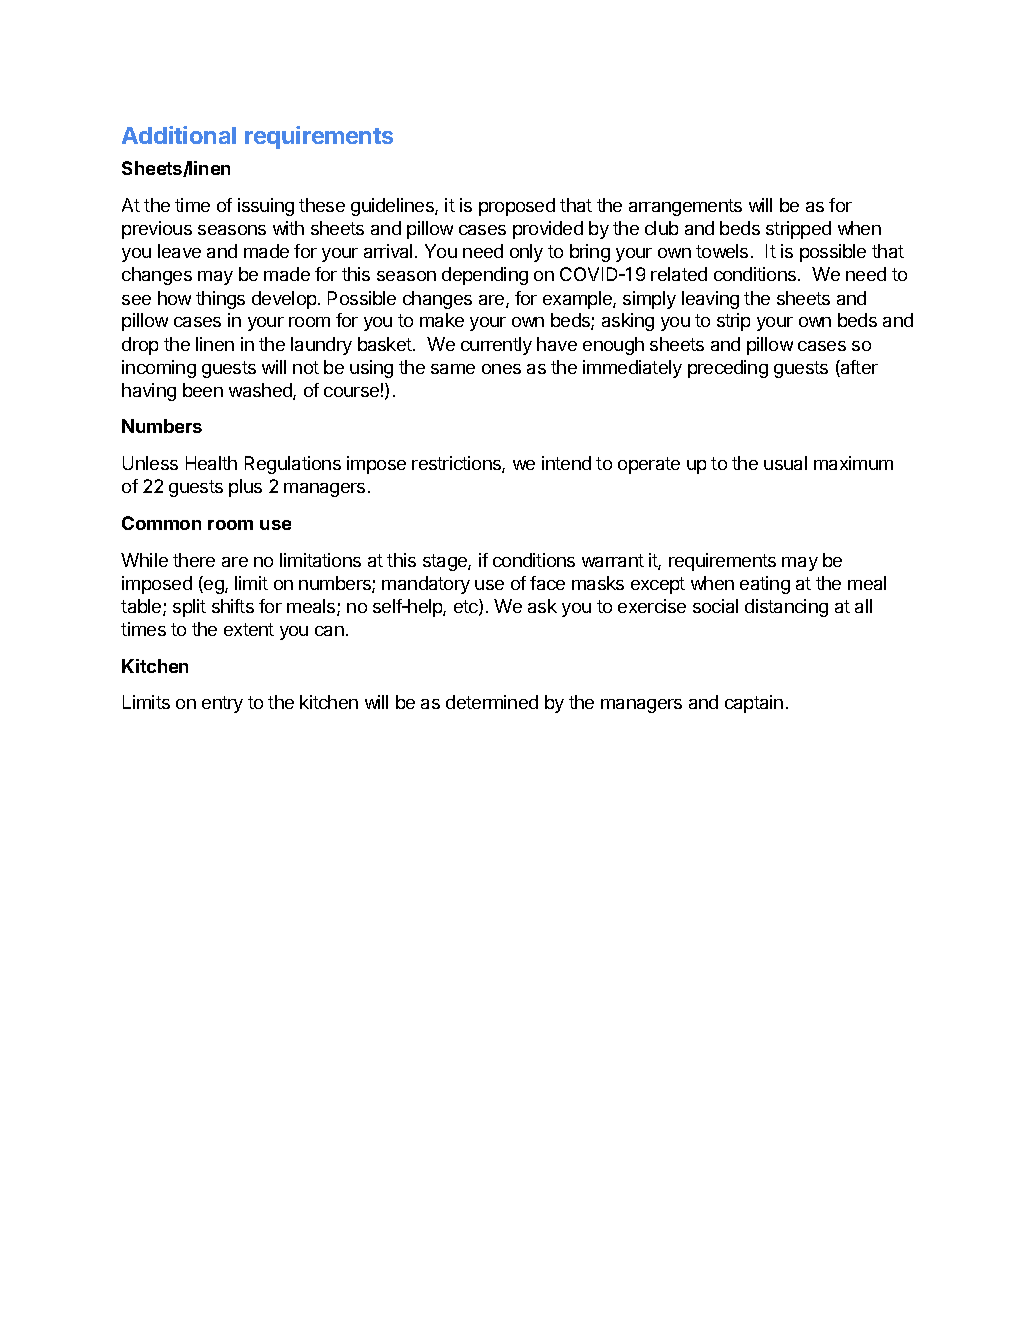  I want to click on arrangements, so click(685, 207).
